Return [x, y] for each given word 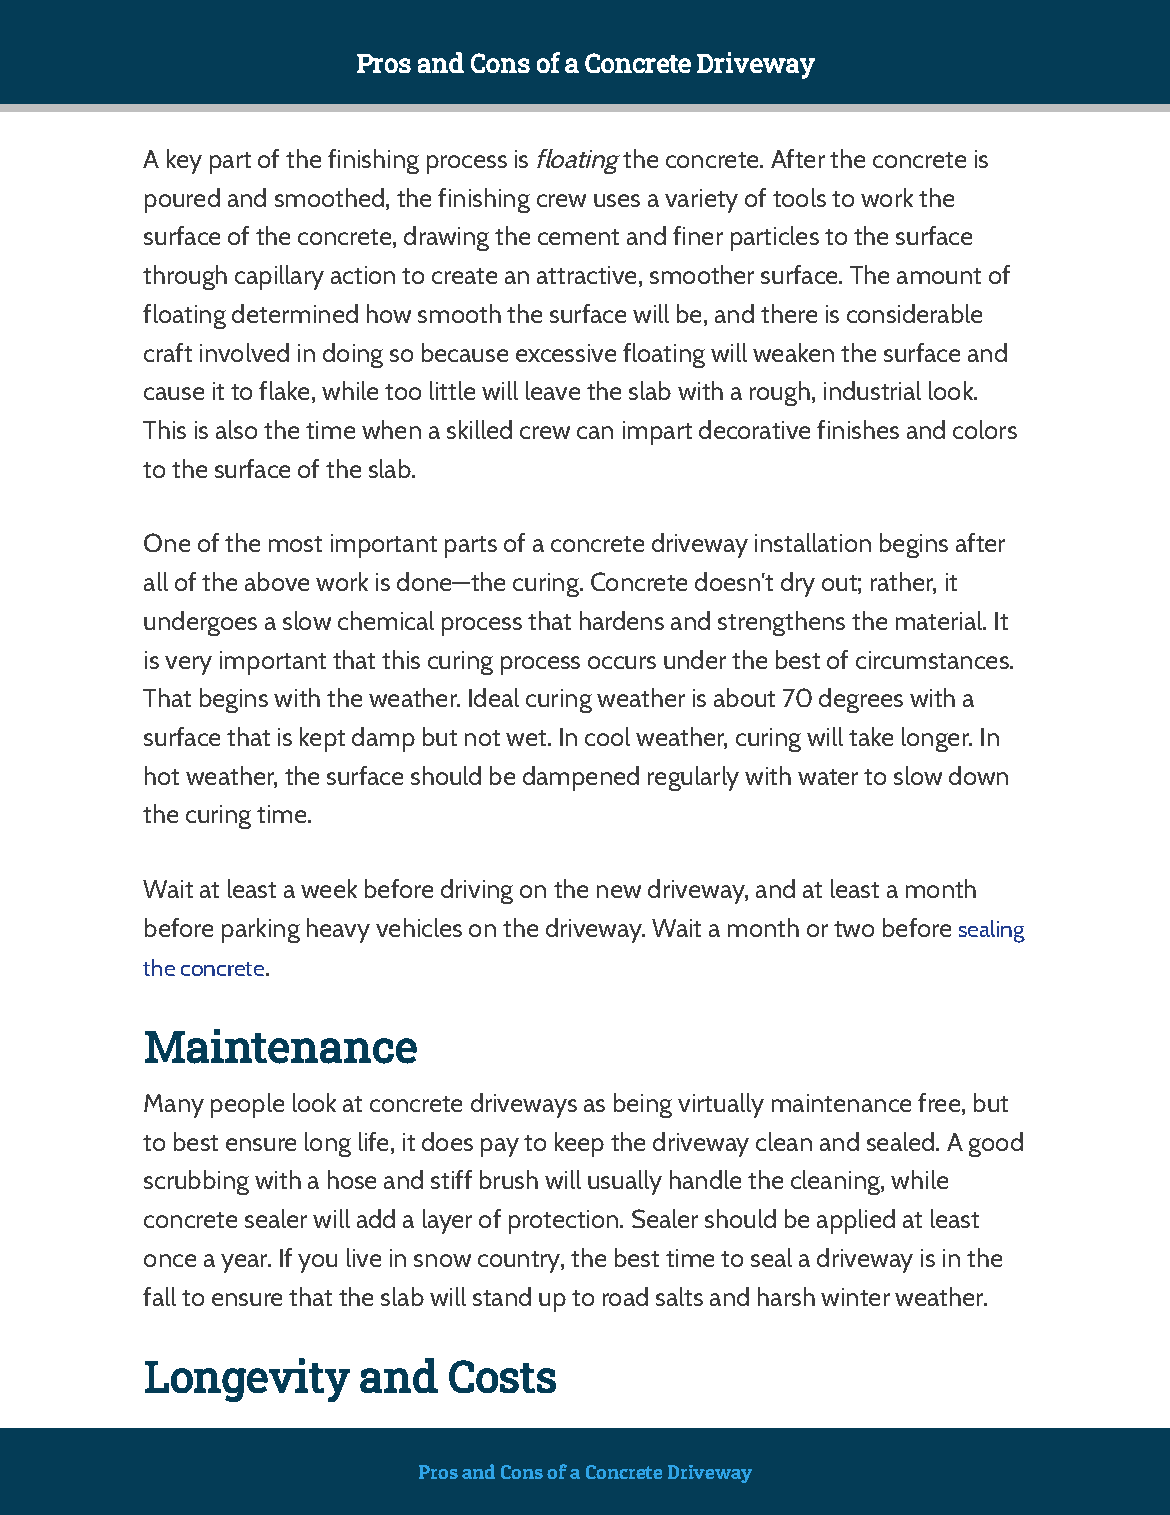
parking [261, 930]
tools [799, 197]
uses [617, 200]
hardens [622, 620]
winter [855, 1297]
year [245, 1263]
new [619, 891]
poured [182, 200]
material [940, 620]
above [277, 581]
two [854, 929]
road [625, 1296]
